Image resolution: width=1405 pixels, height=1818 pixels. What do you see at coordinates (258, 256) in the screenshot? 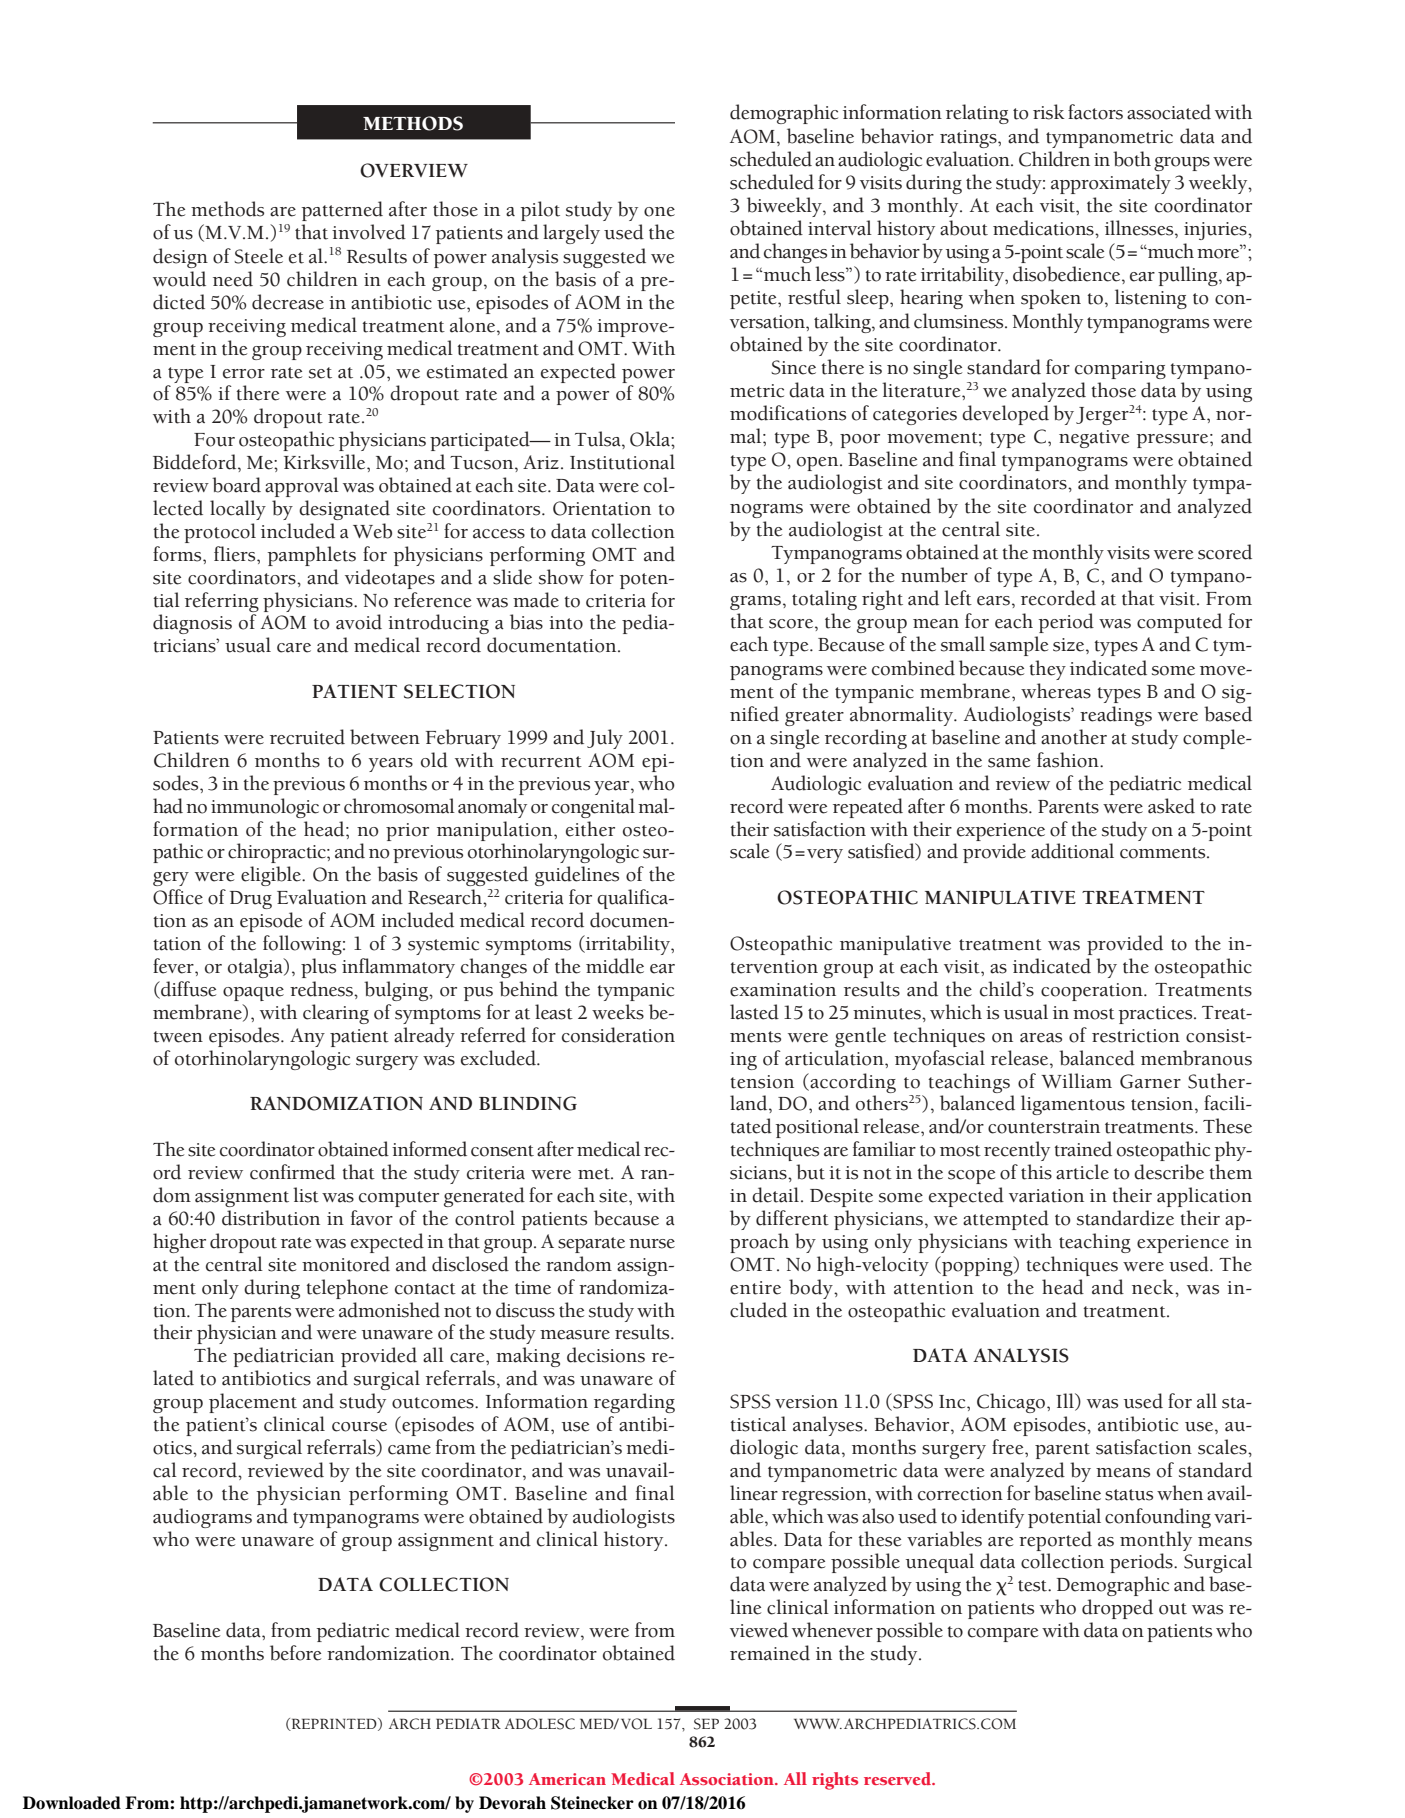
I see `Steele` at bounding box center [258, 256].
